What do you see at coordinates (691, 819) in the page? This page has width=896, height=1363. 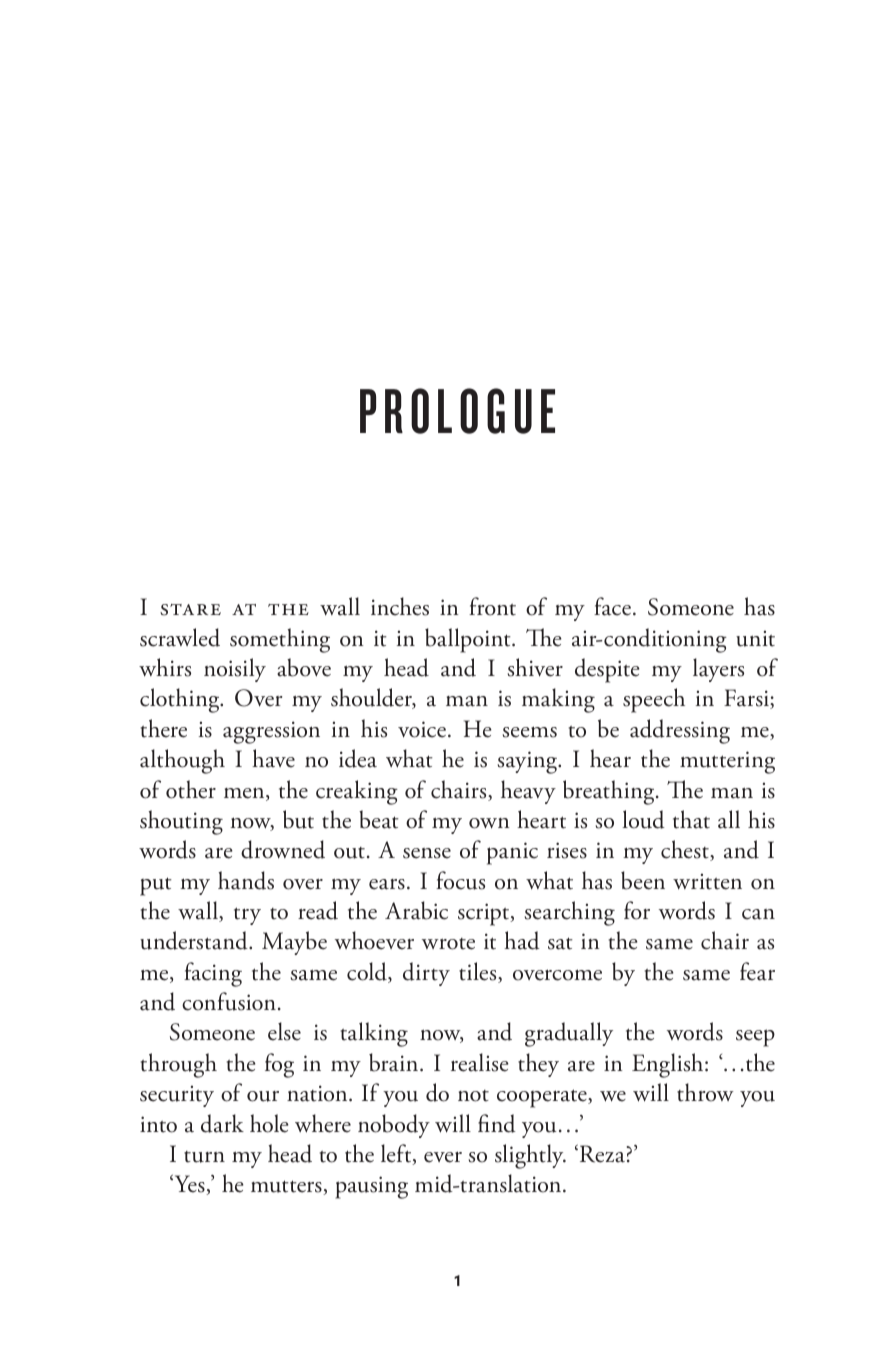 I see `that` at bounding box center [691, 819].
